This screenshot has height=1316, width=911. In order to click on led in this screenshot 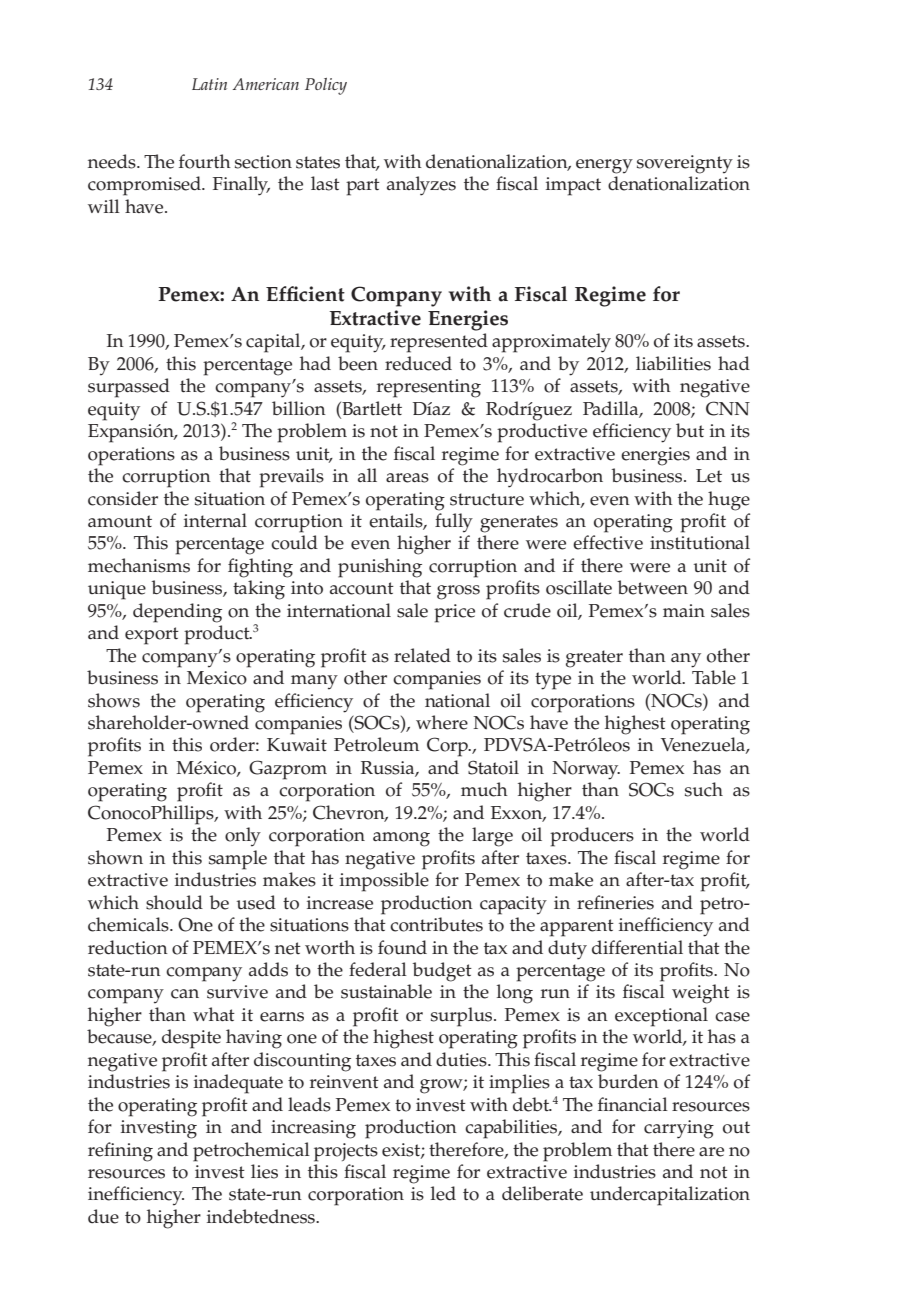, I will do `click(443, 1193)`.
